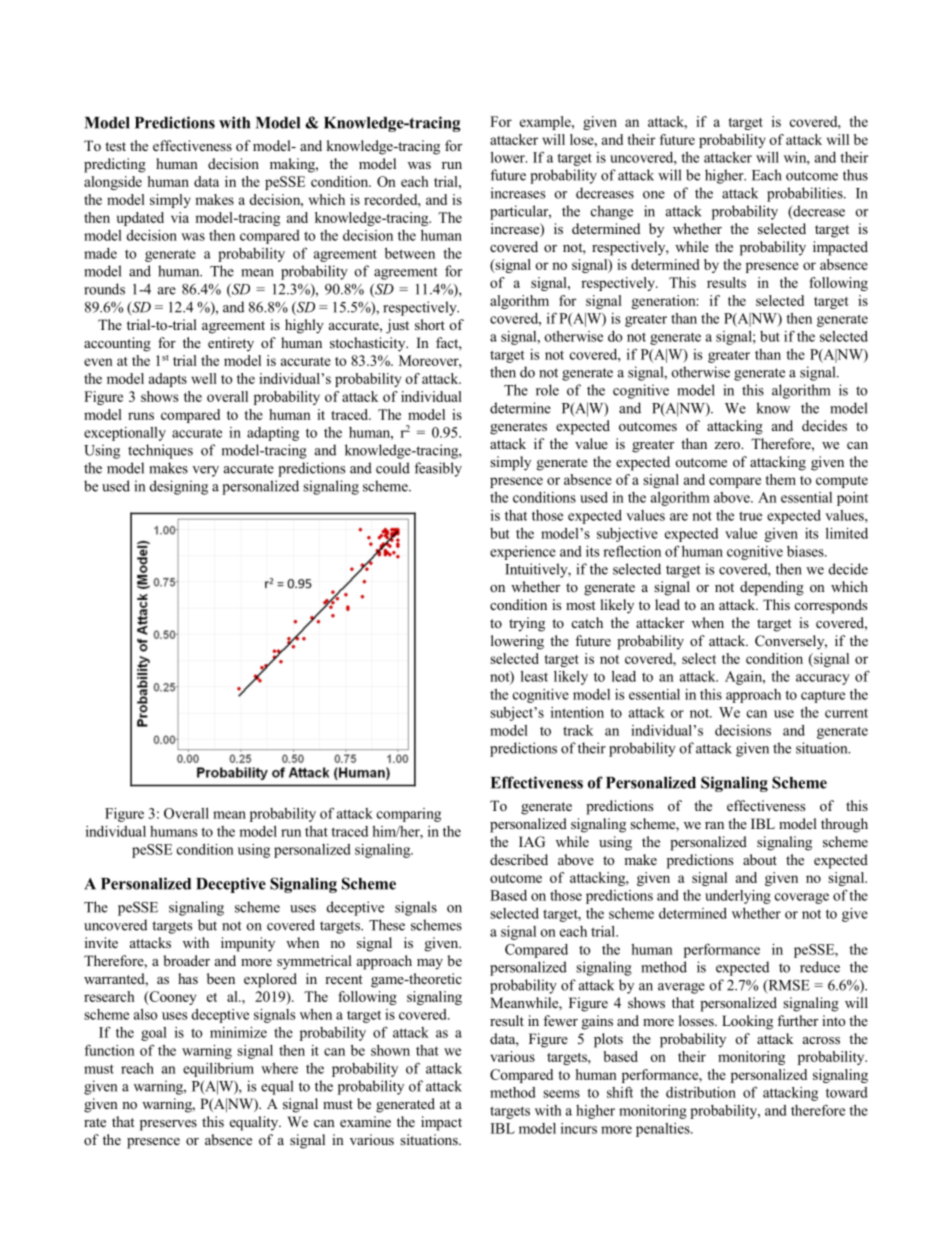 Image resolution: width=952 pixels, height=1233 pixels. What do you see at coordinates (527, 624) in the screenshot?
I see `trying` at bounding box center [527, 624].
